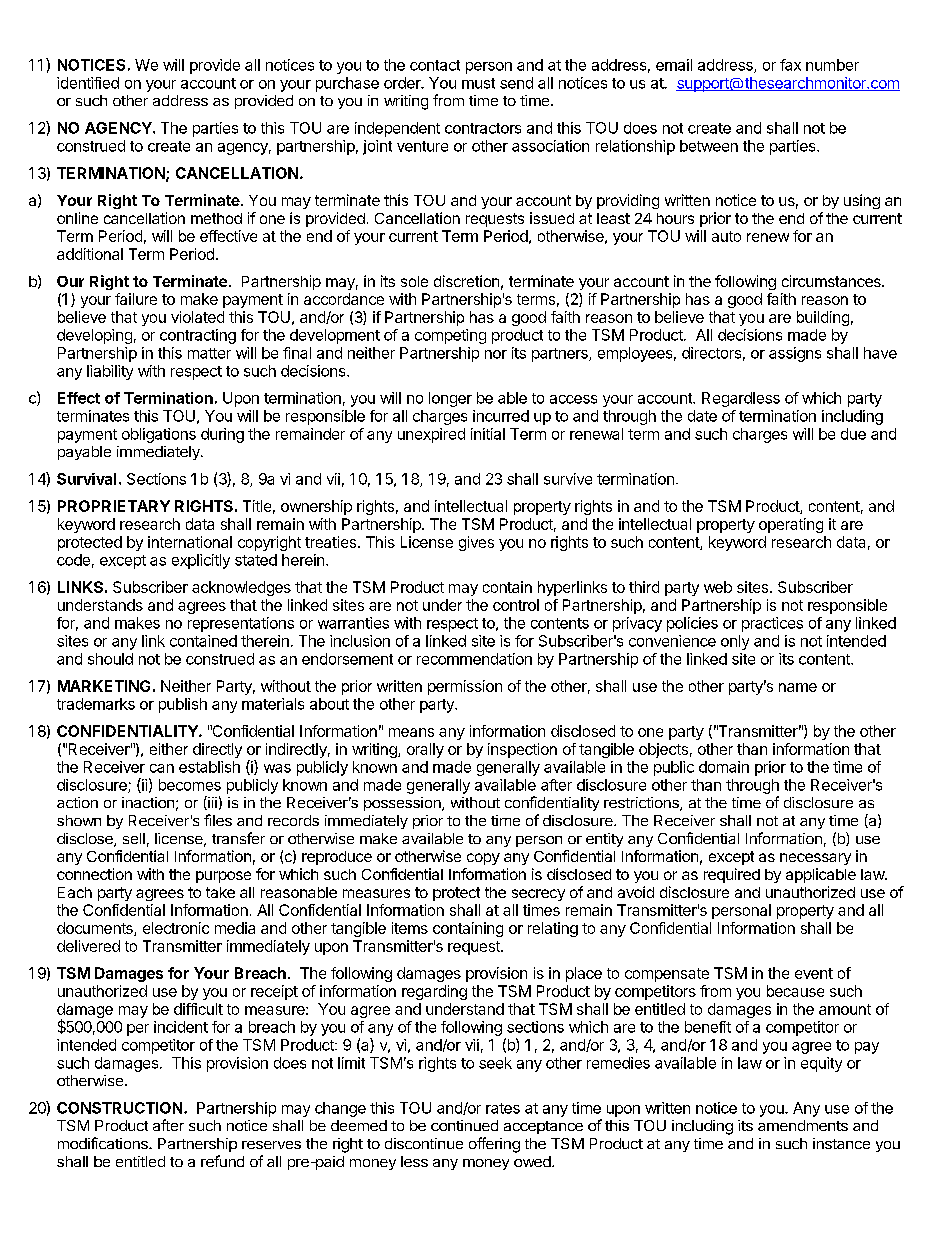 The image size is (952, 1233). I want to click on fax, so click(790, 65).
